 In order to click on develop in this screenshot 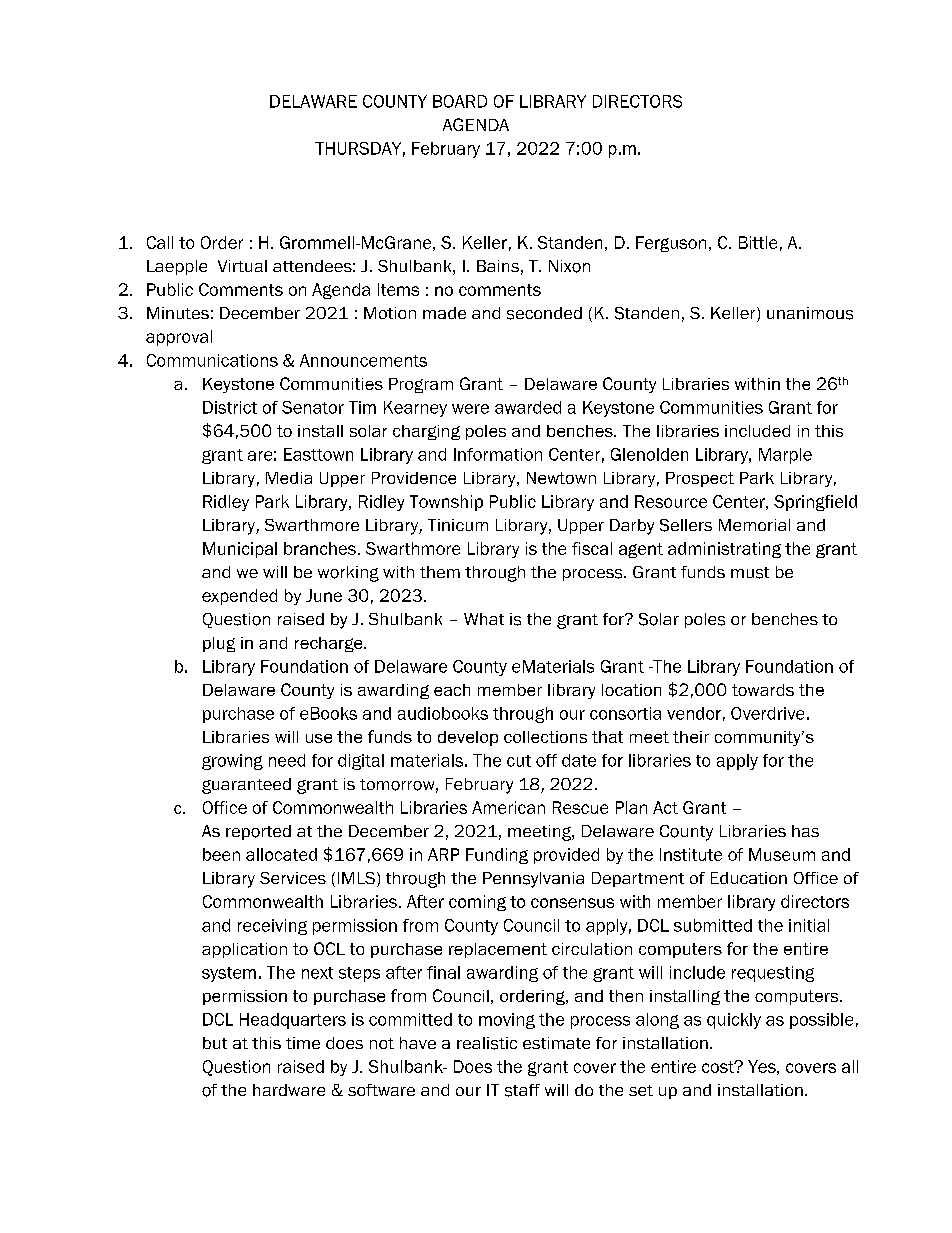, I will do `click(468, 738)`.
